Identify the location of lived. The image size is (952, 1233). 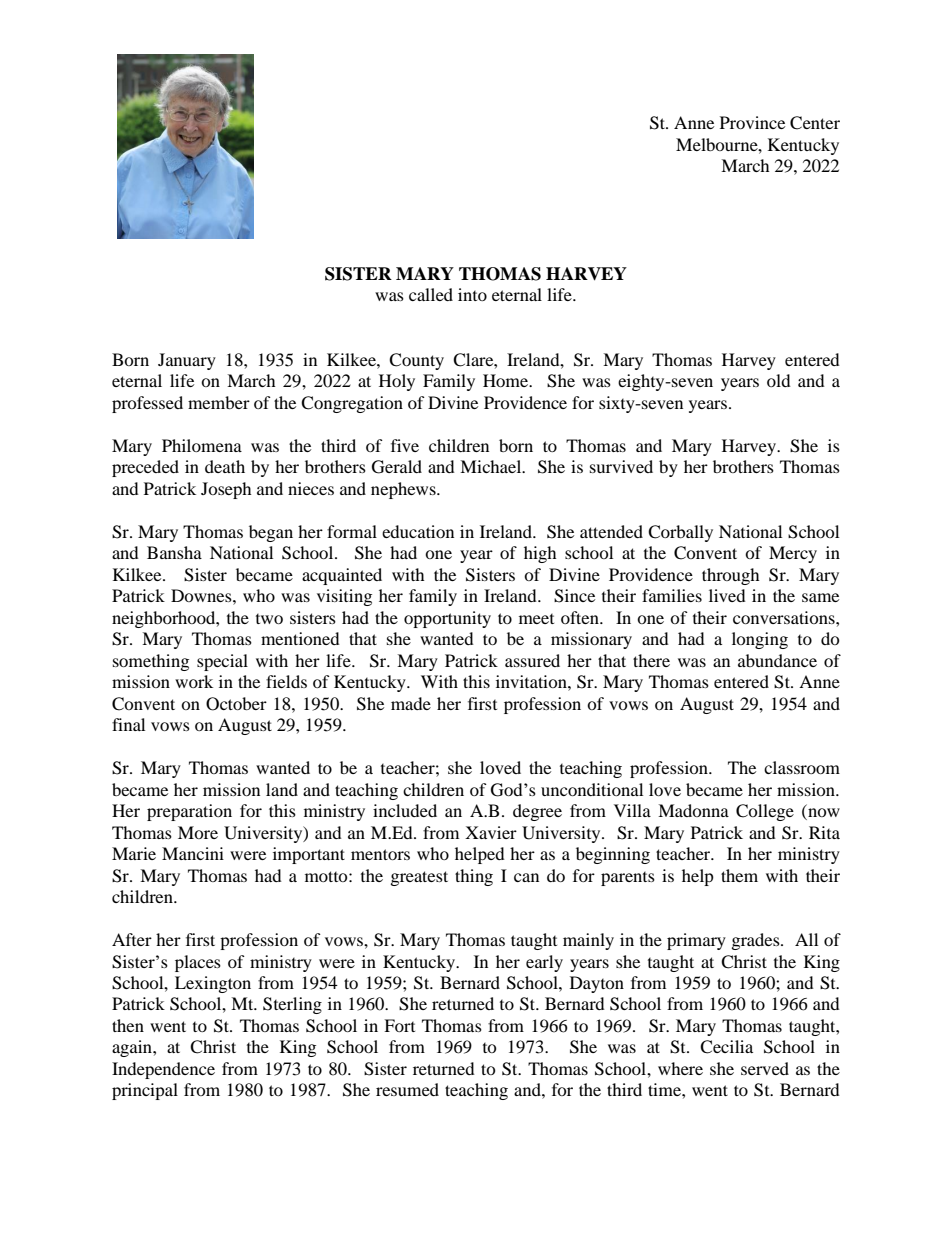
(727, 595).
